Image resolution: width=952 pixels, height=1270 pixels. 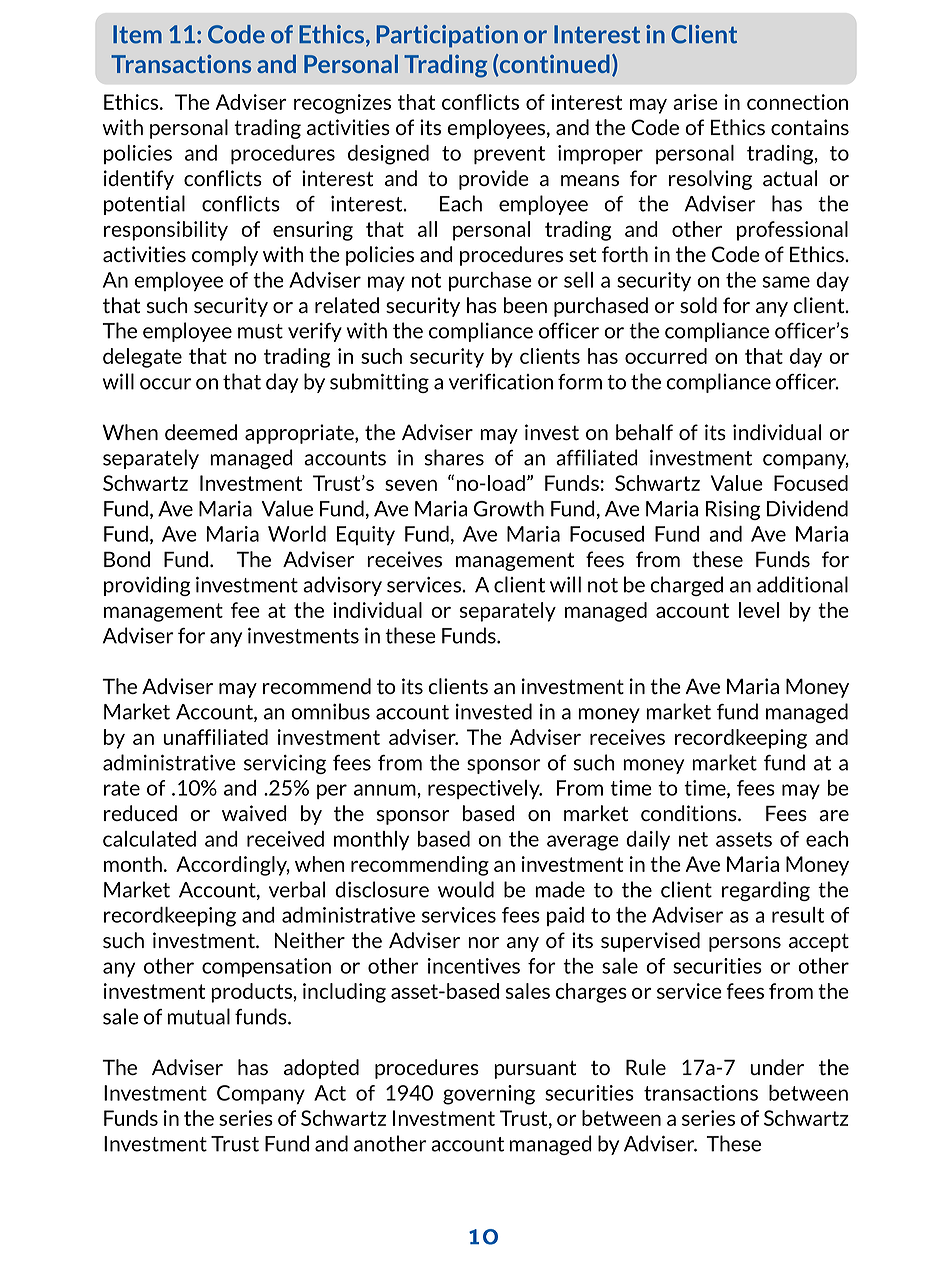 What do you see at coordinates (137, 34) in the screenshot?
I see `Item` at bounding box center [137, 34].
